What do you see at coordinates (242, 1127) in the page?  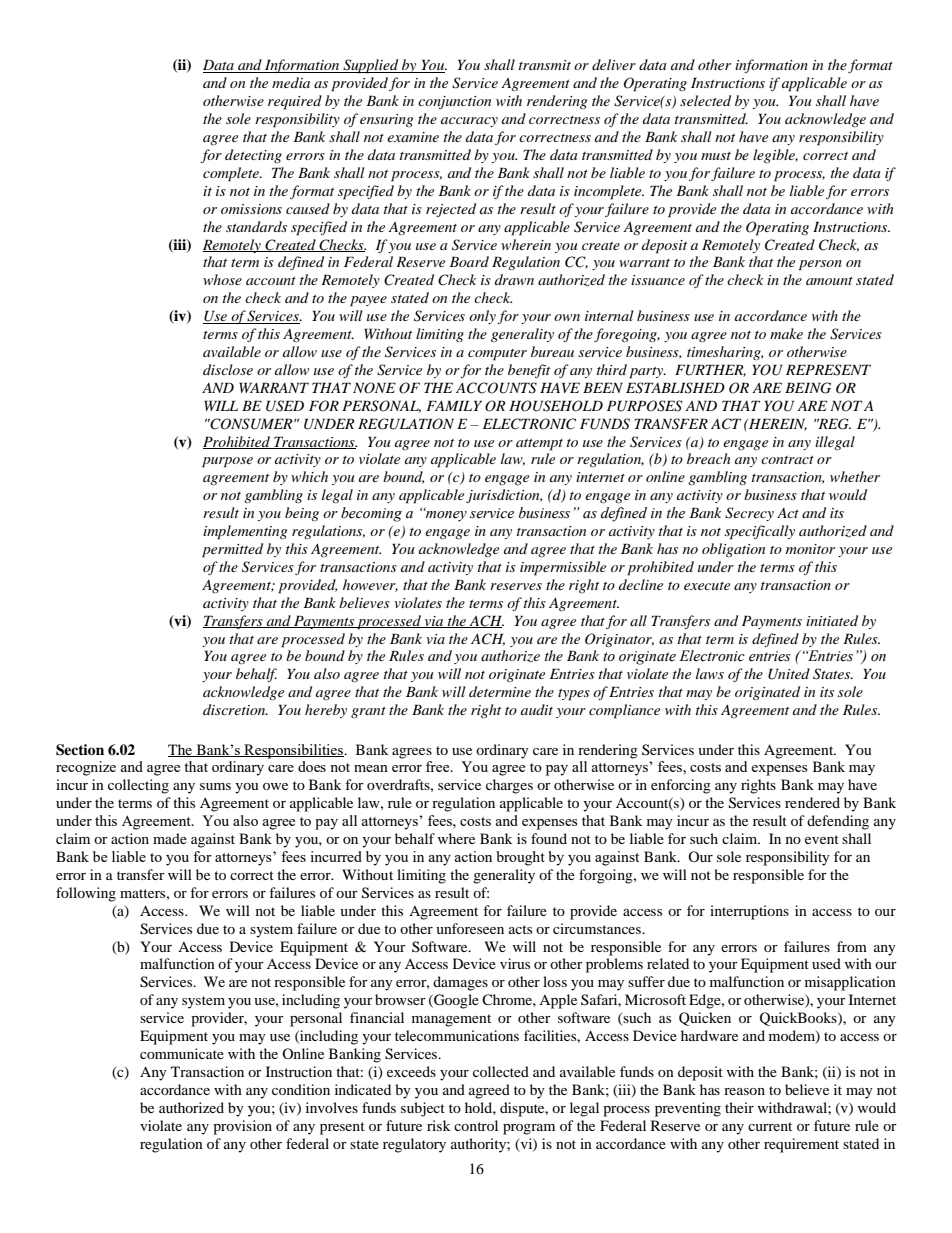 I see `provision` at bounding box center [242, 1127].
